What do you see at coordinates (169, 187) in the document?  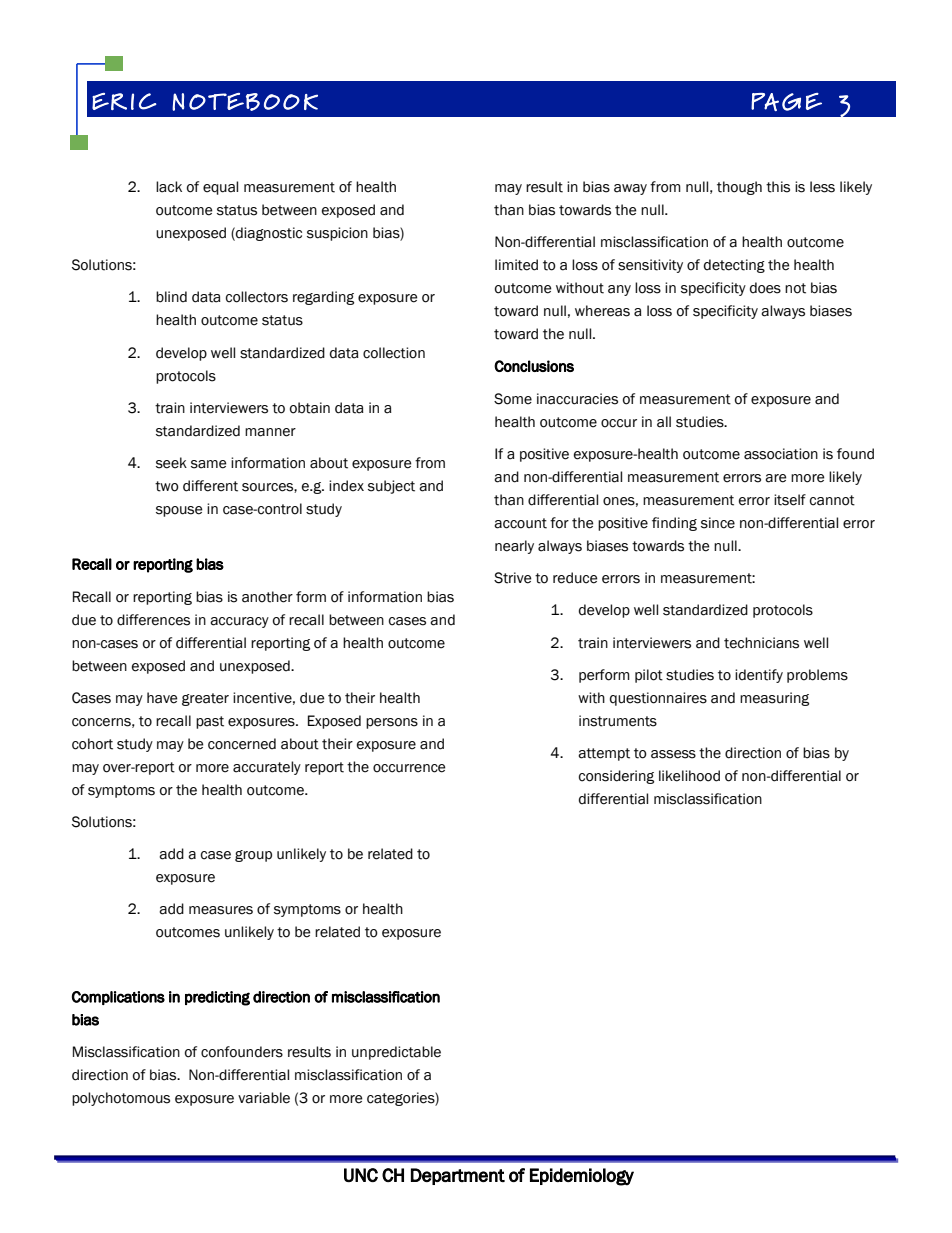 I see `lack` at bounding box center [169, 187].
